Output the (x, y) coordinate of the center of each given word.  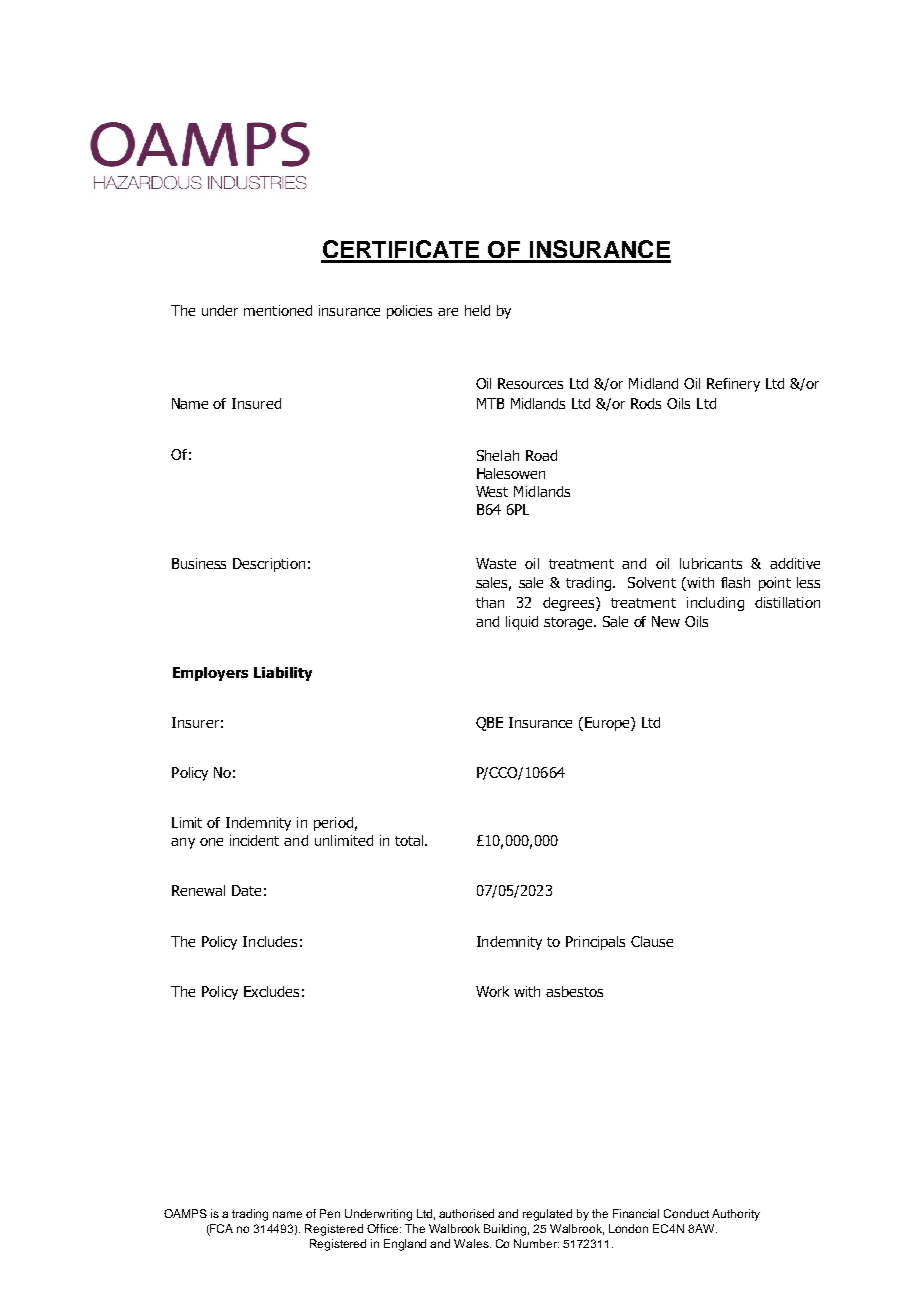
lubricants (711, 563)
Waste (496, 563)
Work (492, 991)
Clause (652, 941)
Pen (330, 1213)
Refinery (733, 385)
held (477, 310)
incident (254, 840)
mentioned (278, 310)
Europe (608, 724)
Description (269, 565)
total (410, 840)
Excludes (271, 991)
